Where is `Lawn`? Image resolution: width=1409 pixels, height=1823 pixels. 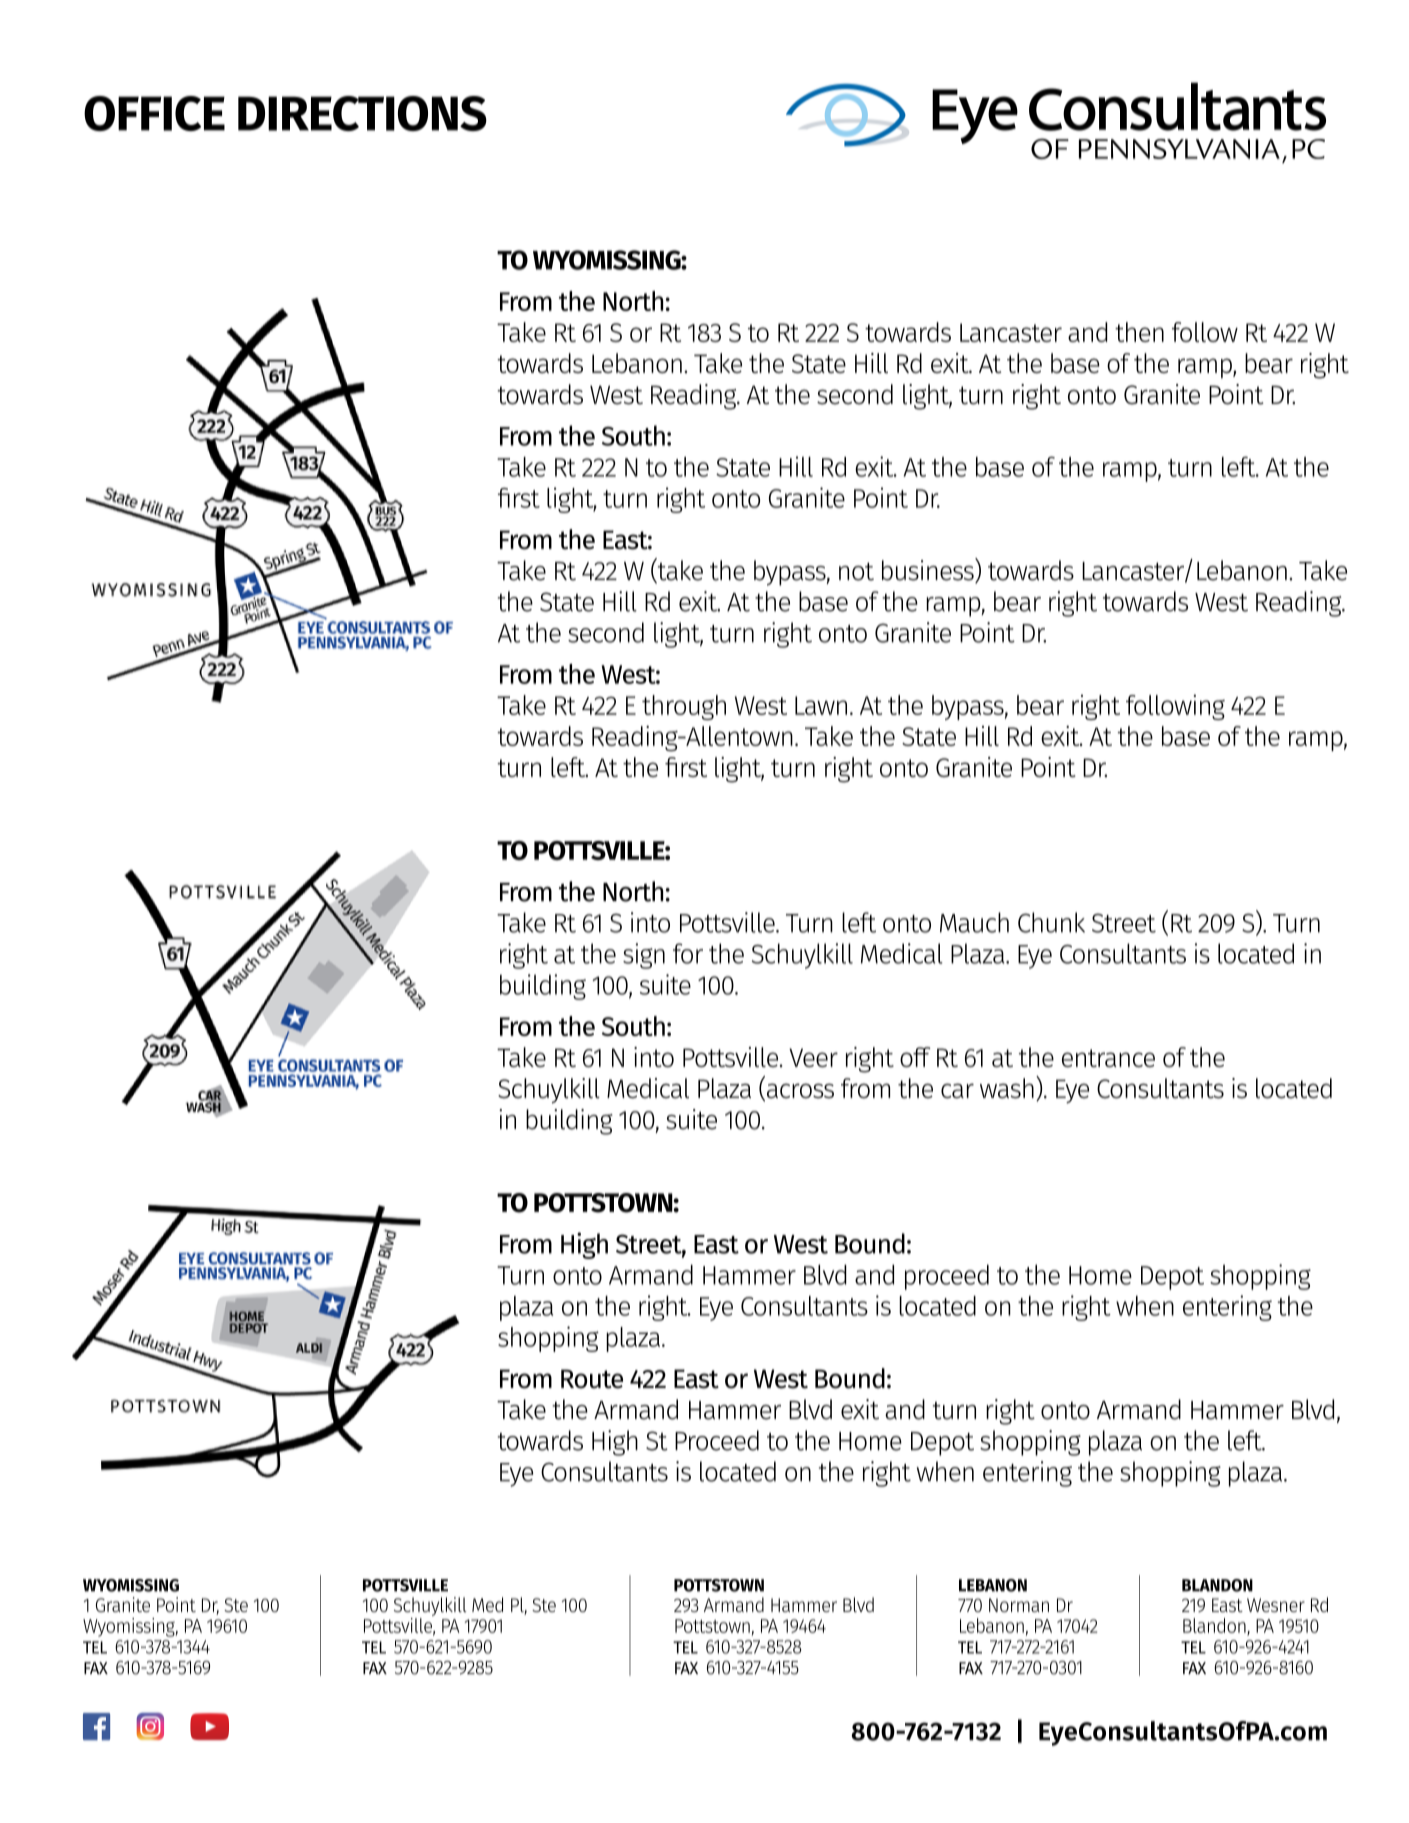
Lawn is located at coordinates (821, 705).
